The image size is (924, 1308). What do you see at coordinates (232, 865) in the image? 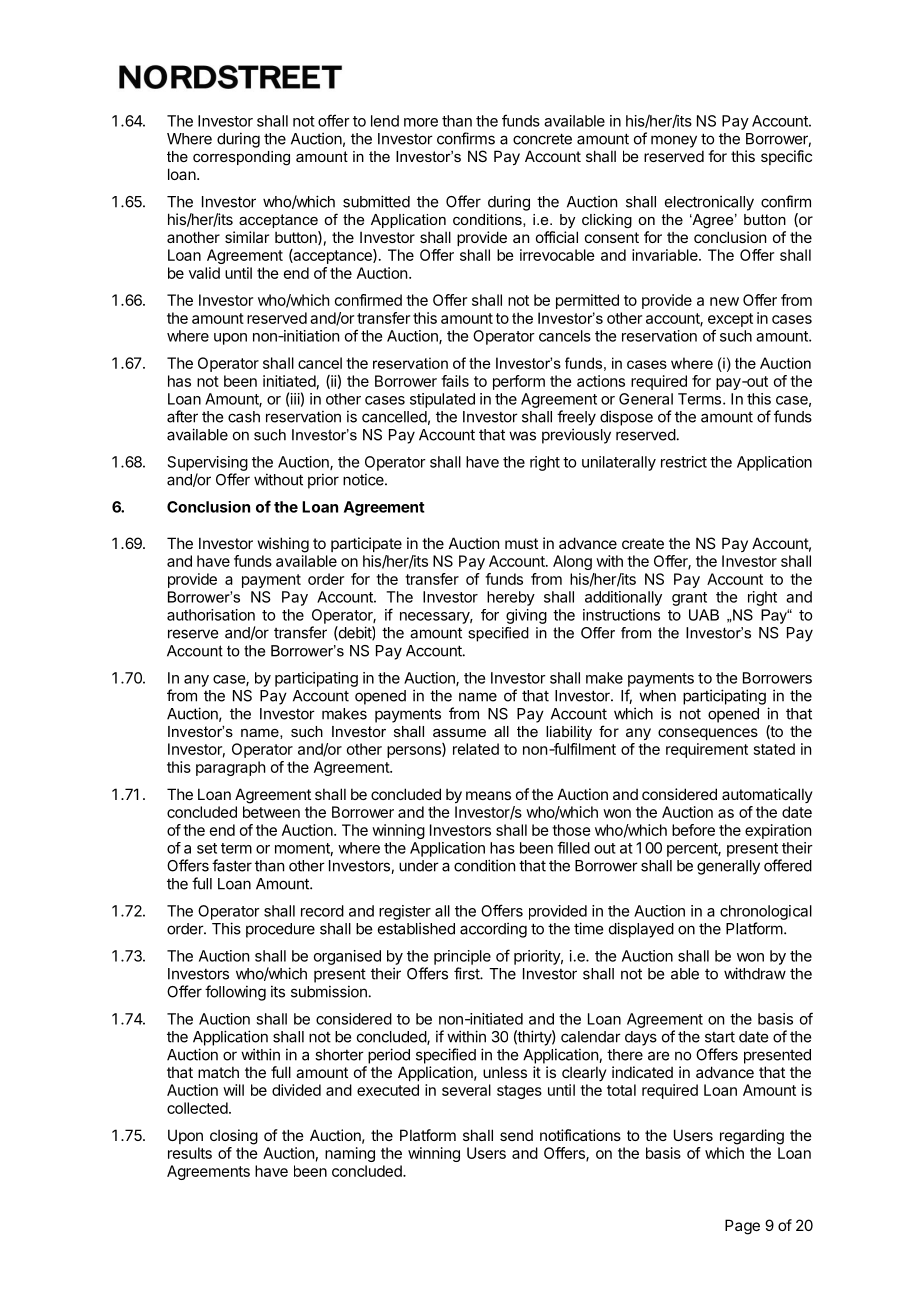
I see `faster` at bounding box center [232, 865].
